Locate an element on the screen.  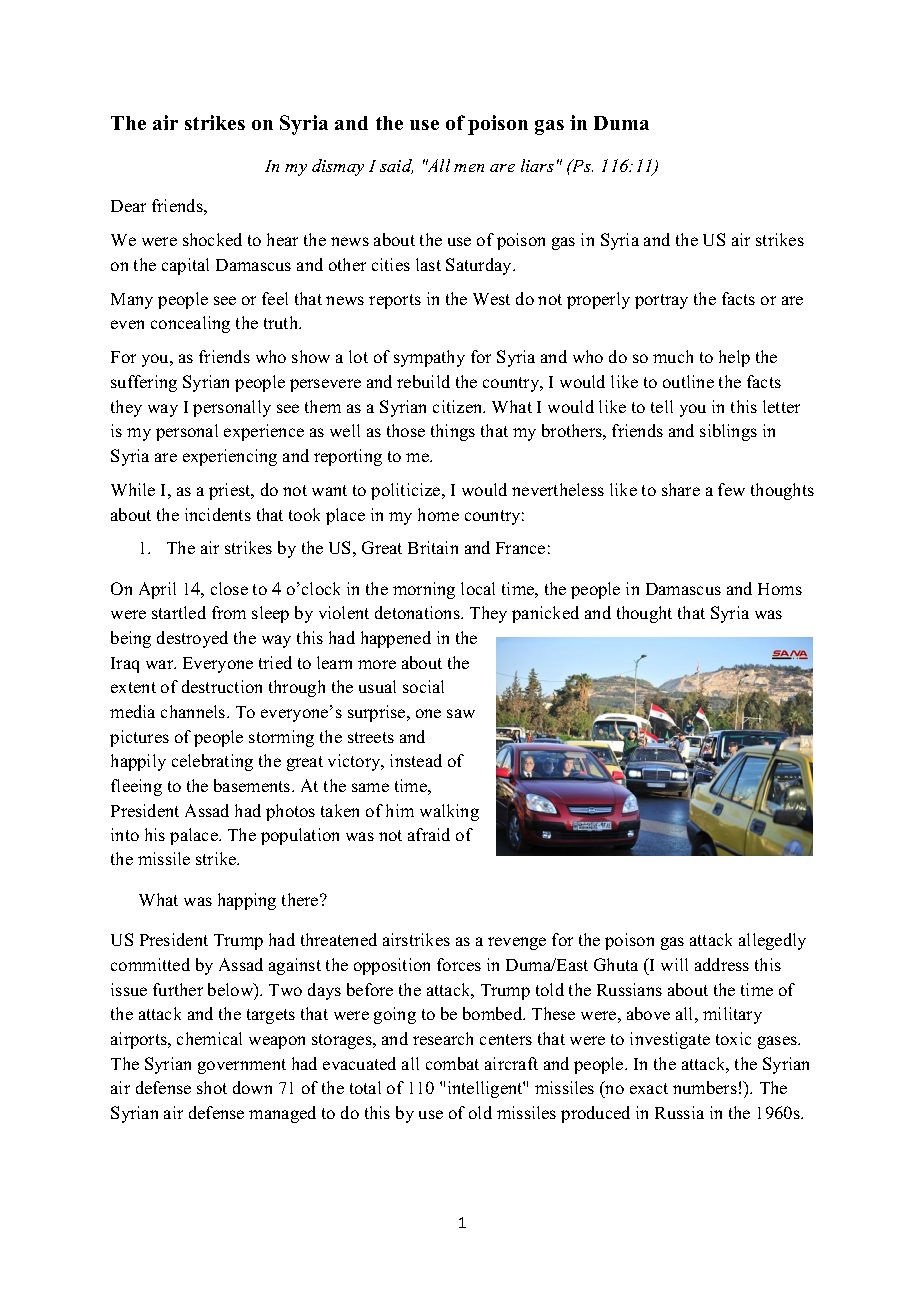
combat is located at coordinates (452, 1063).
